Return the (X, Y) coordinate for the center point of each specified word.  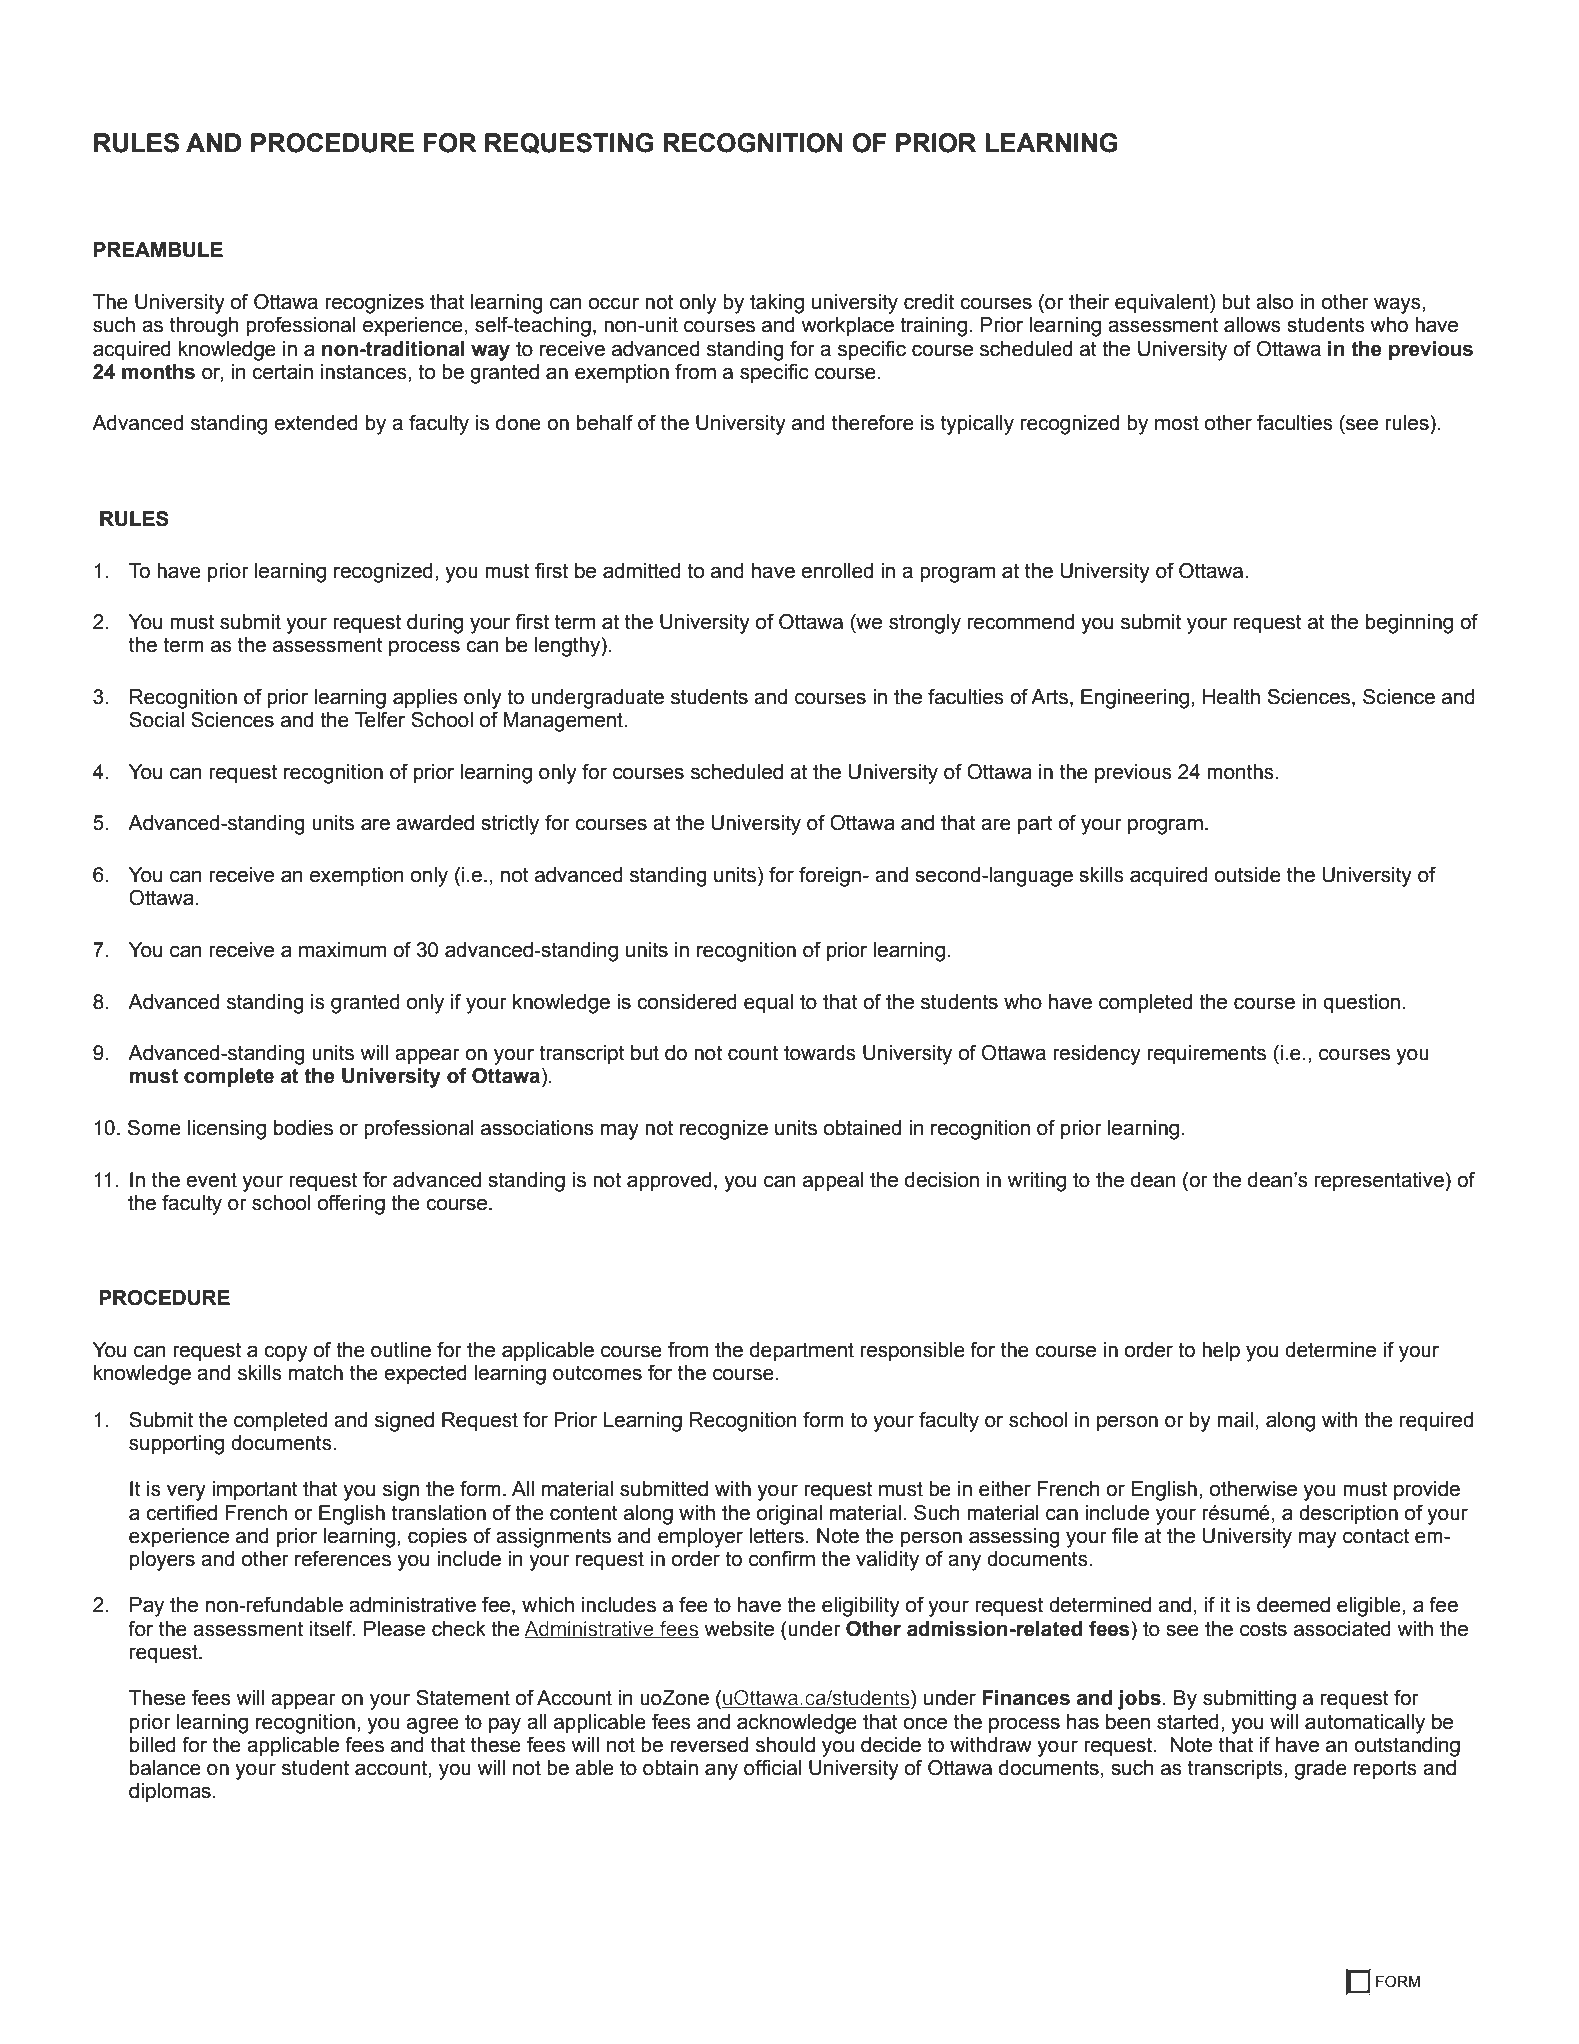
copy (286, 1353)
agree (433, 1725)
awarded (435, 823)
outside (1248, 875)
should (785, 1745)
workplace (847, 327)
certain (282, 372)
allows (1252, 325)
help (1221, 1352)
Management (564, 722)
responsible (912, 1352)
